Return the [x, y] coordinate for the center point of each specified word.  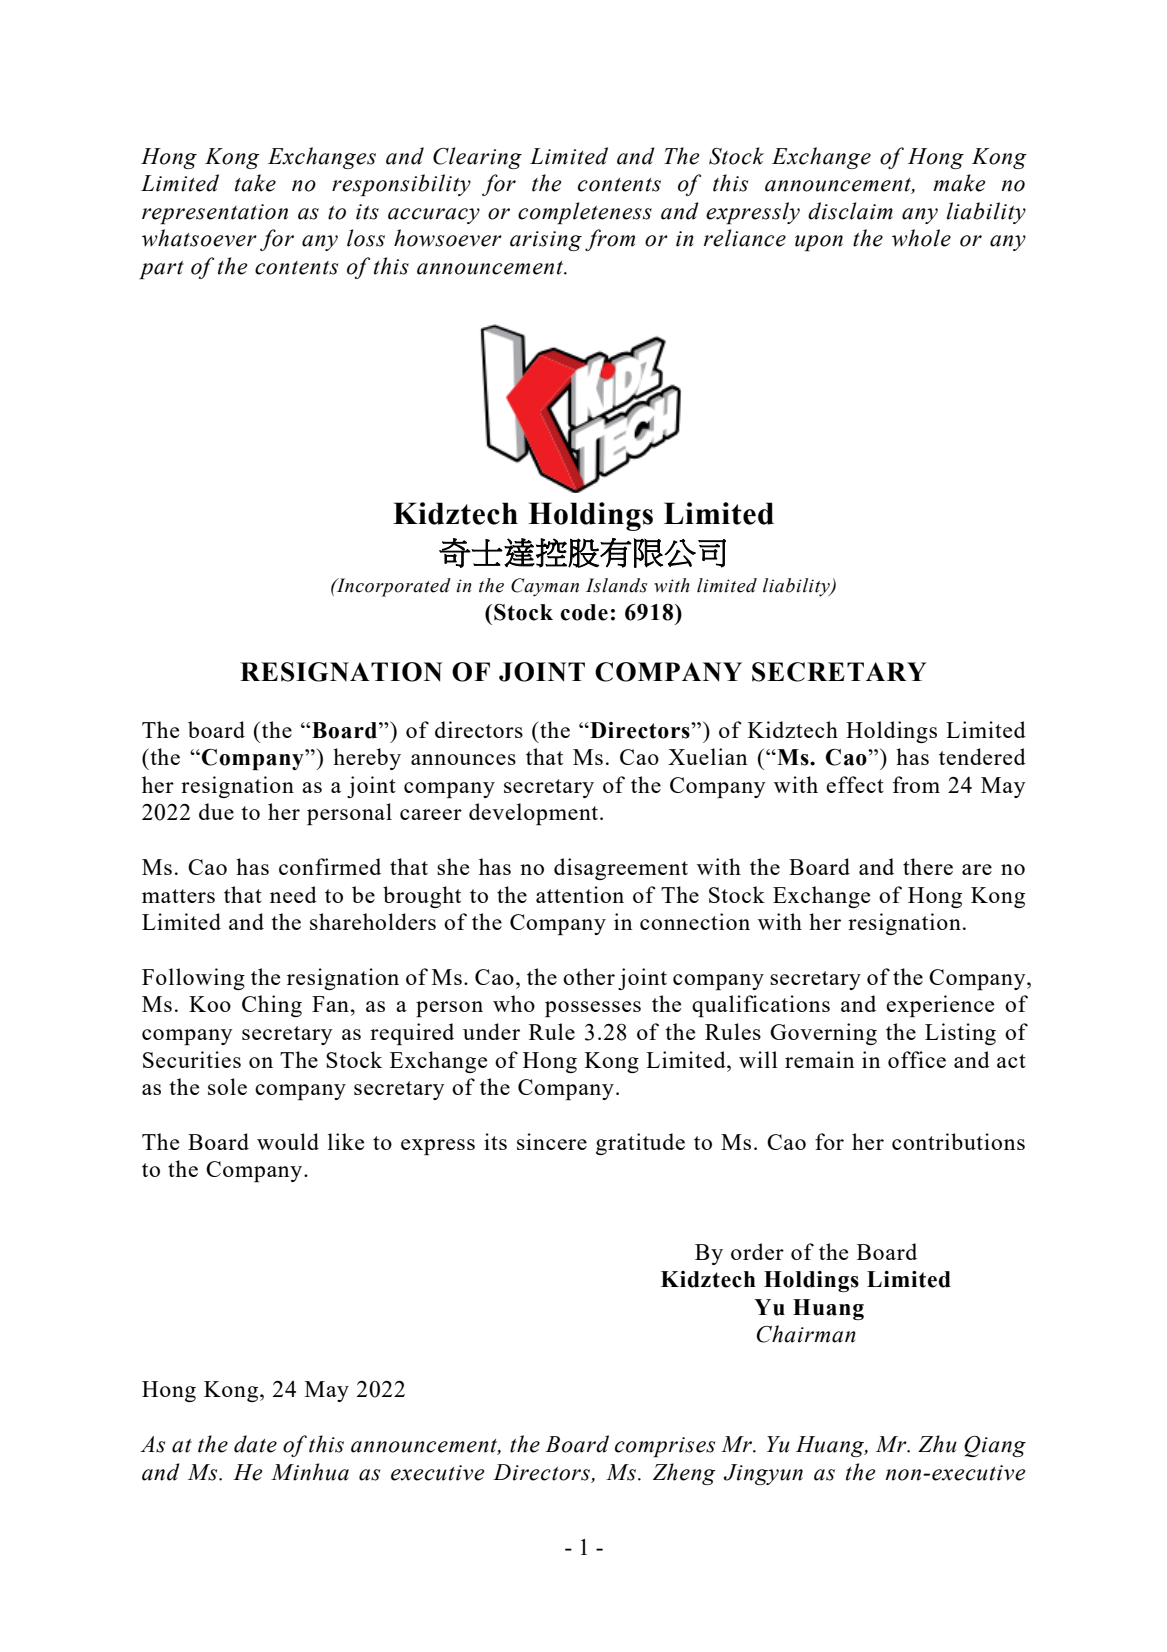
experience [940, 1006]
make [959, 183]
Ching [272, 1006]
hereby [367, 759]
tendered [982, 756]
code [584, 612]
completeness [585, 213]
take [255, 183]
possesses [593, 1009]
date [255, 1444]
